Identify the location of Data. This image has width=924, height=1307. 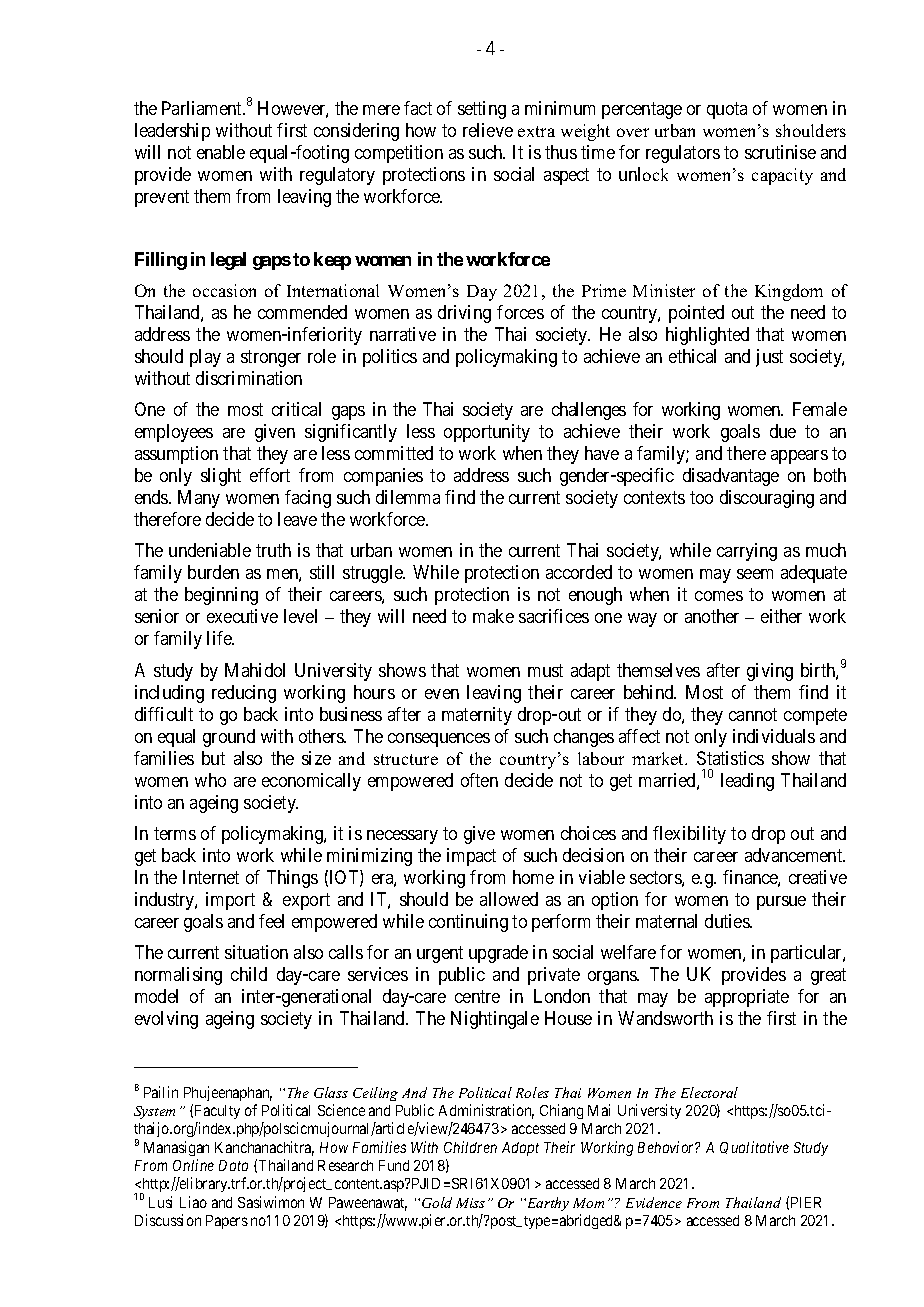
(233, 1165).
